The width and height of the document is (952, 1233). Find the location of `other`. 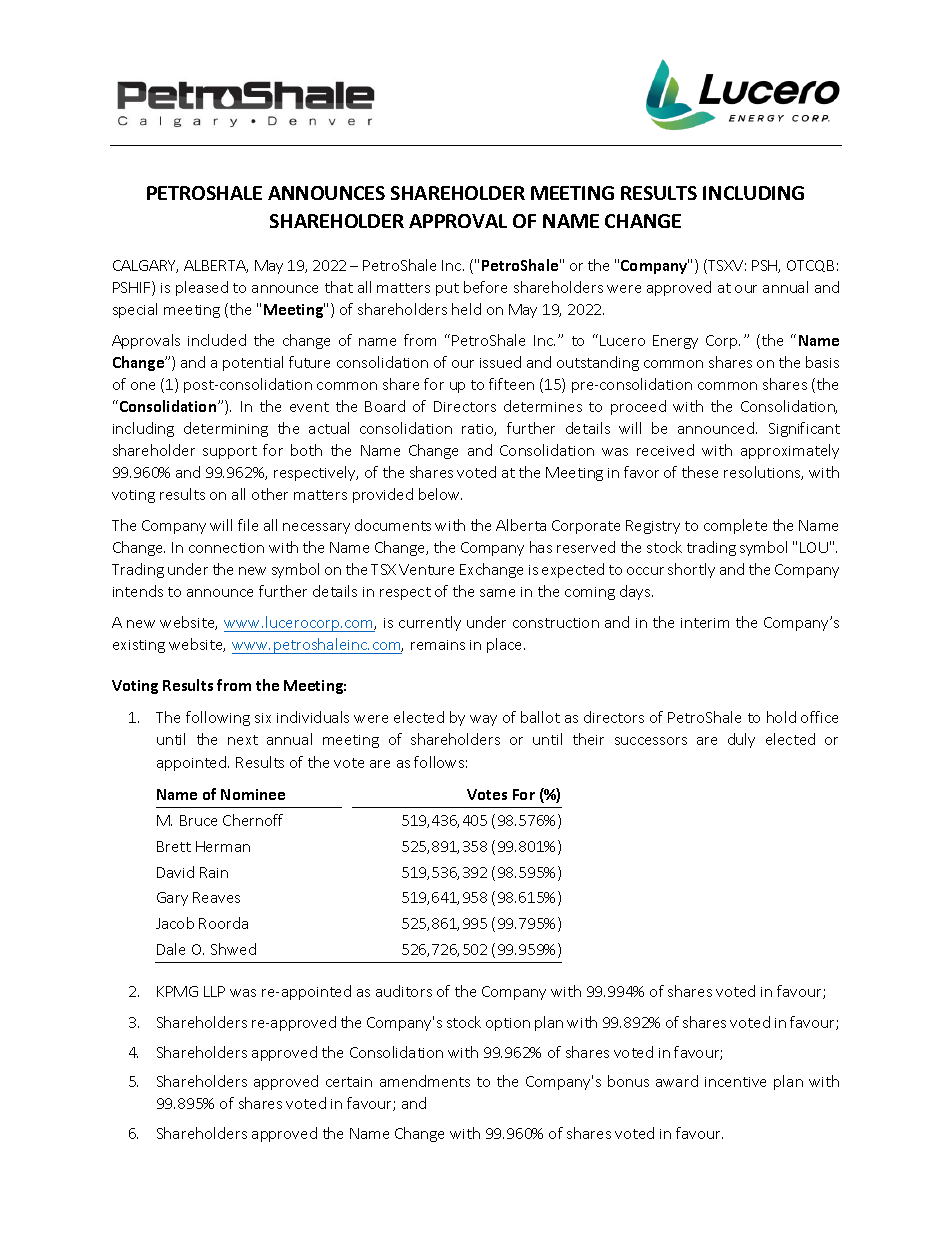

other is located at coordinates (270, 494).
